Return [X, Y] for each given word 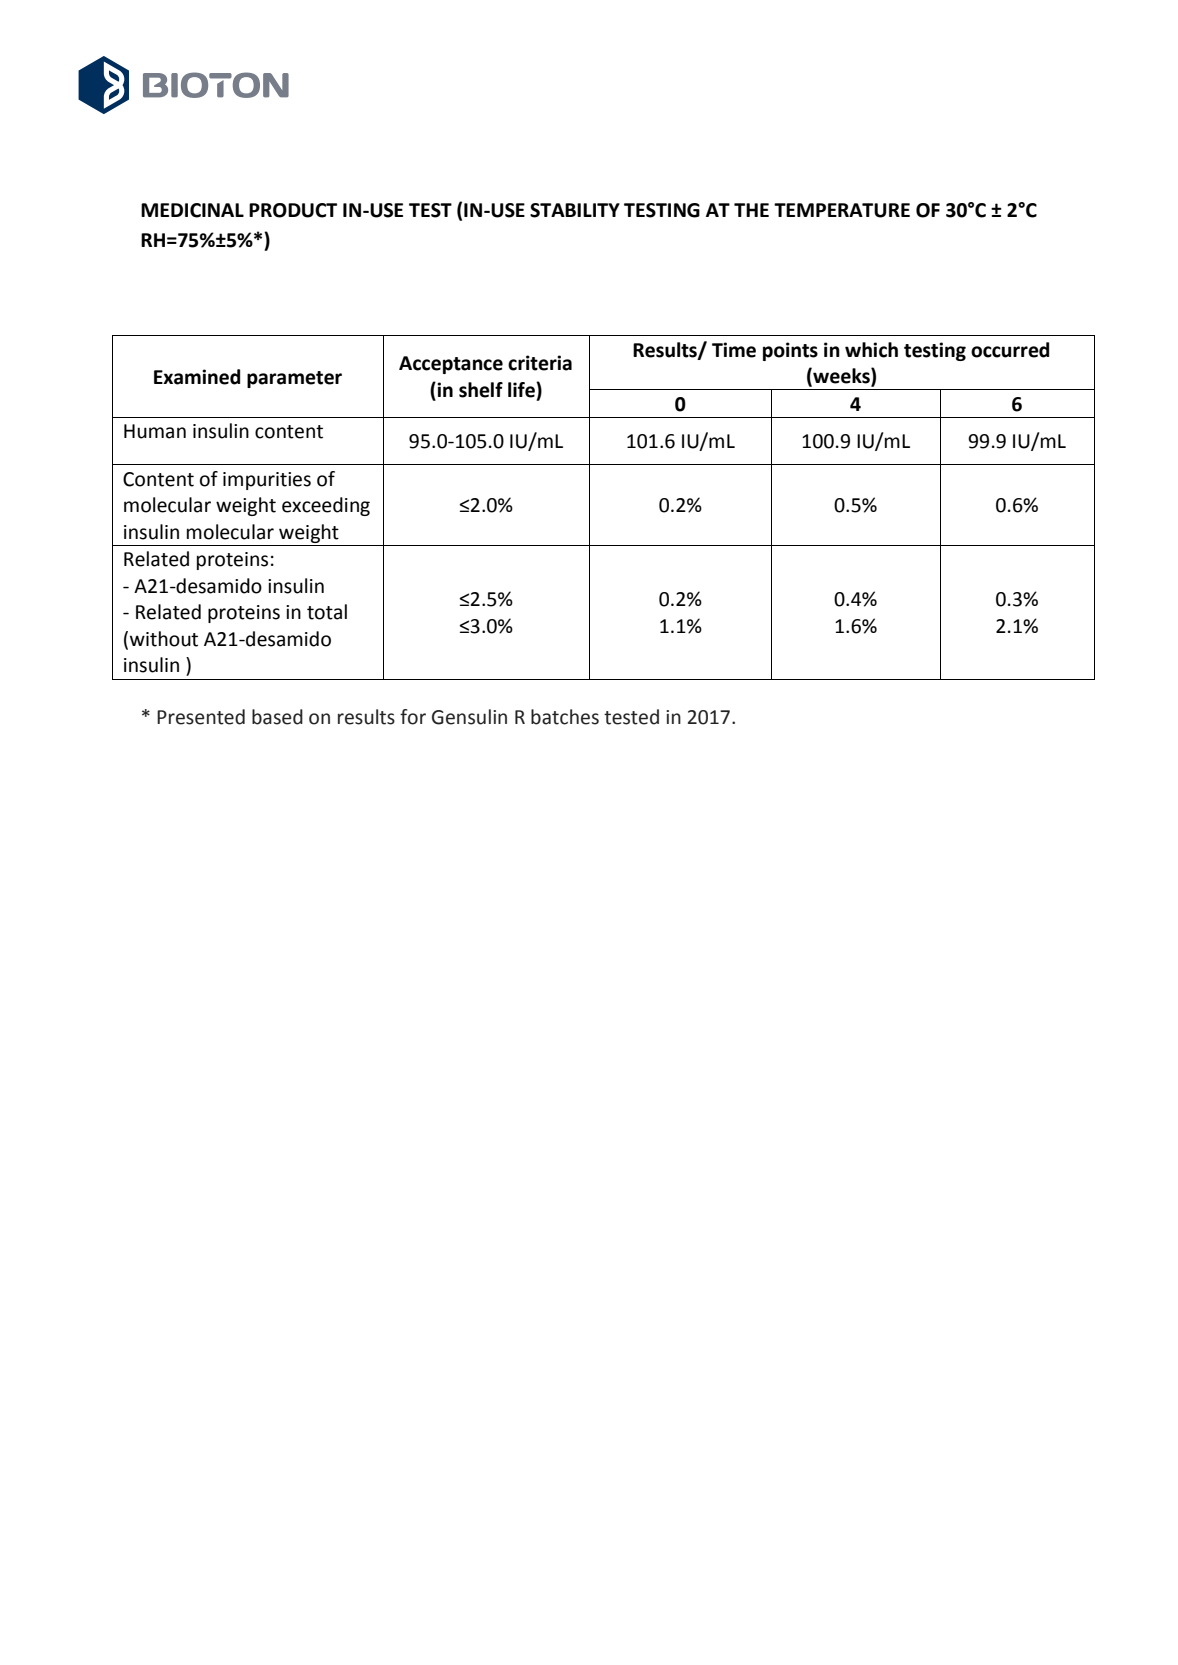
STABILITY [575, 210]
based [277, 717]
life [522, 390]
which [871, 350]
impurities [267, 481]
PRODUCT [293, 210]
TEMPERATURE [842, 210]
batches [565, 717]
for [413, 717]
